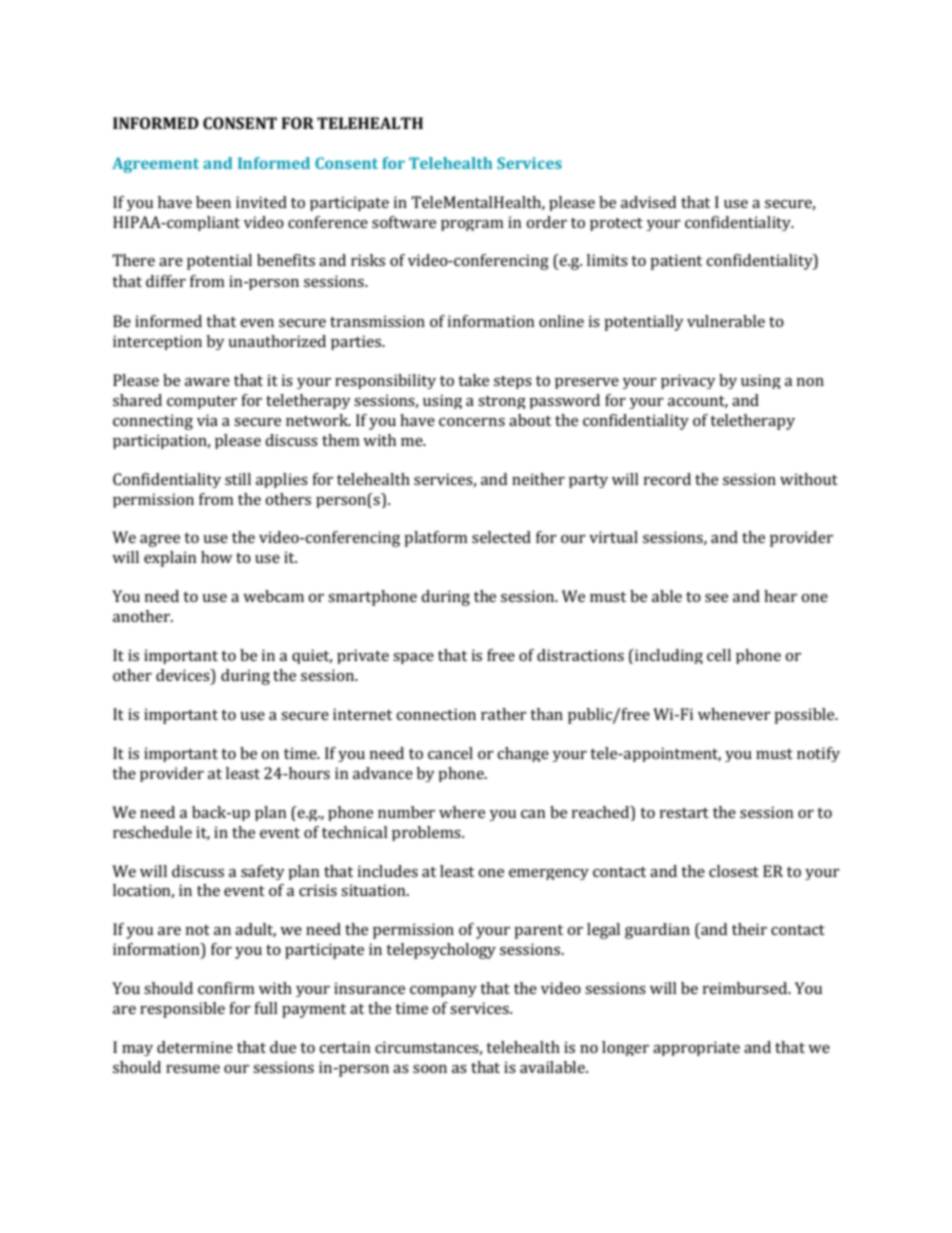  I want to click on program, so click(472, 225).
